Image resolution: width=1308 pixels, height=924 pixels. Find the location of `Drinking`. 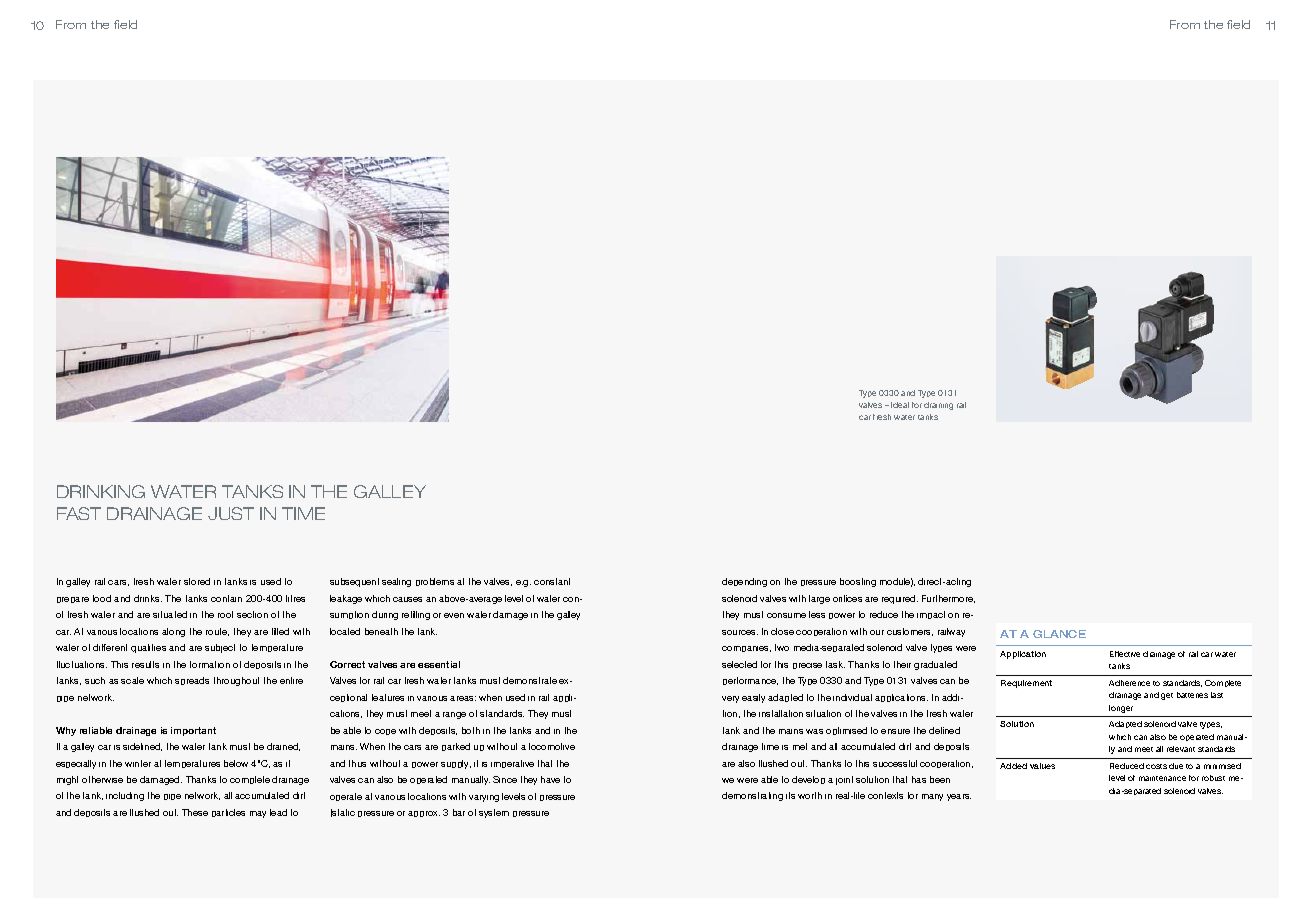

Drinking is located at coordinates (101, 491).
